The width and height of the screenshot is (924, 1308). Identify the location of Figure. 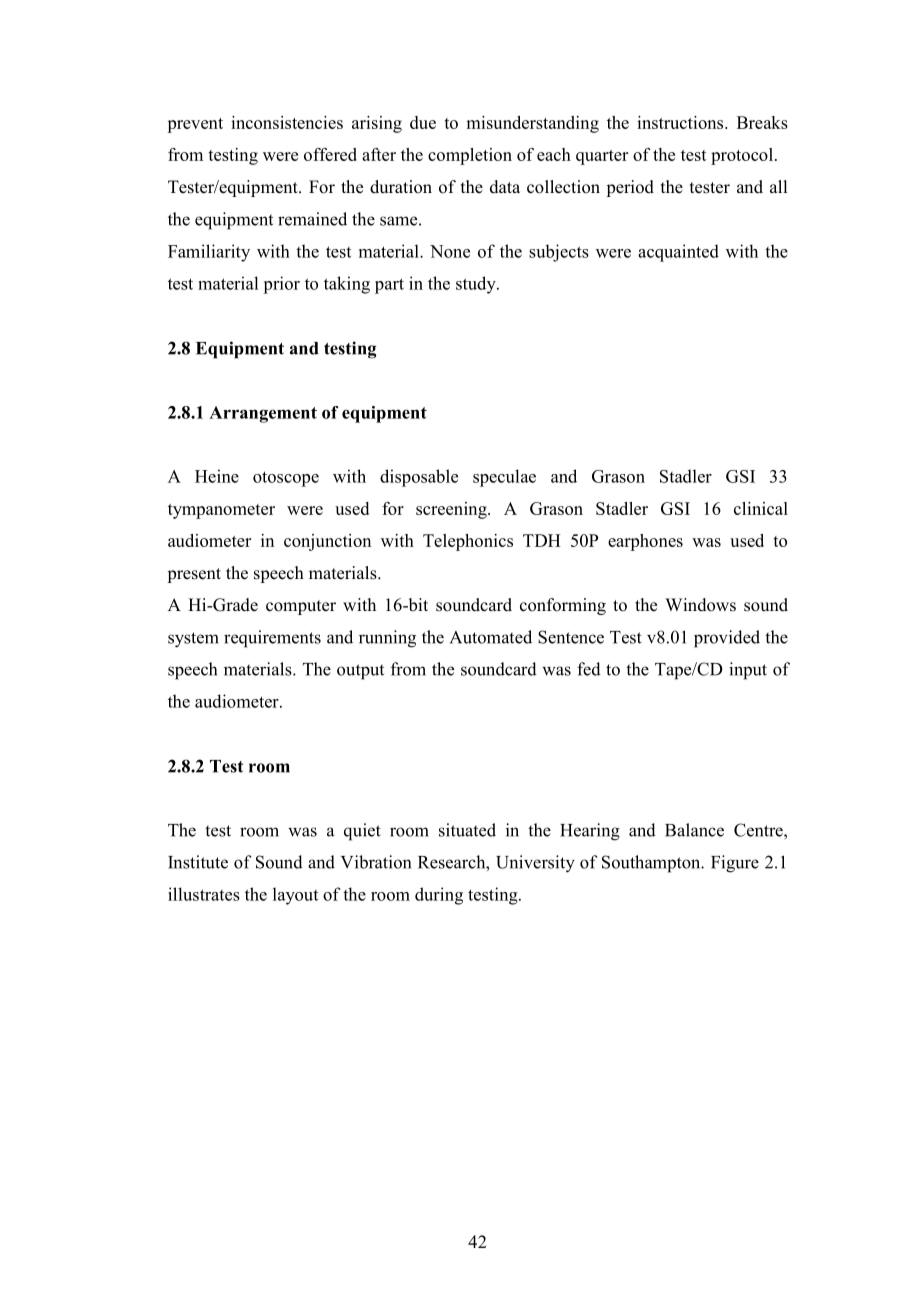
(735, 864).
